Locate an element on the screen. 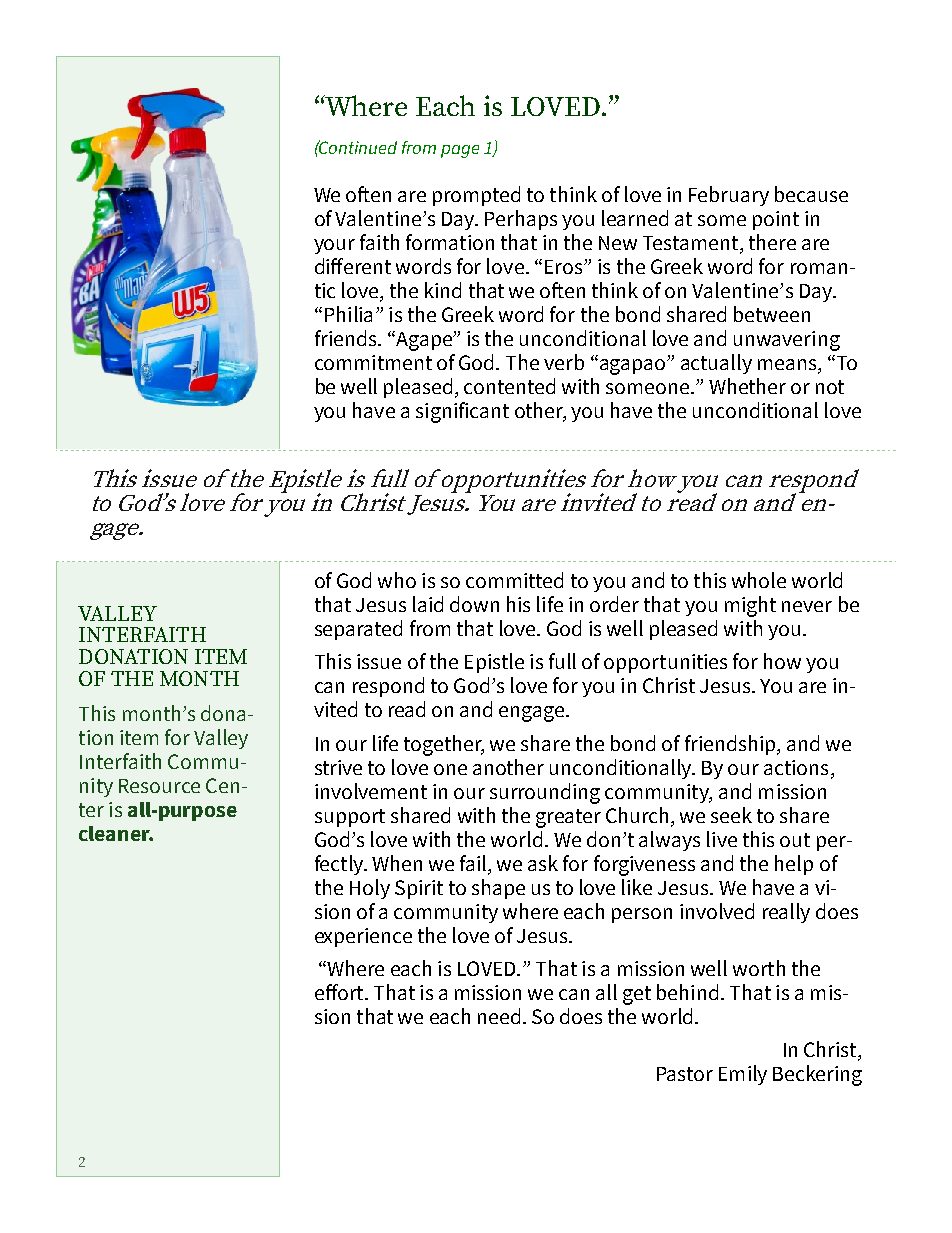 This screenshot has width=952, height=1233. involvement is located at coordinates (371, 791).
